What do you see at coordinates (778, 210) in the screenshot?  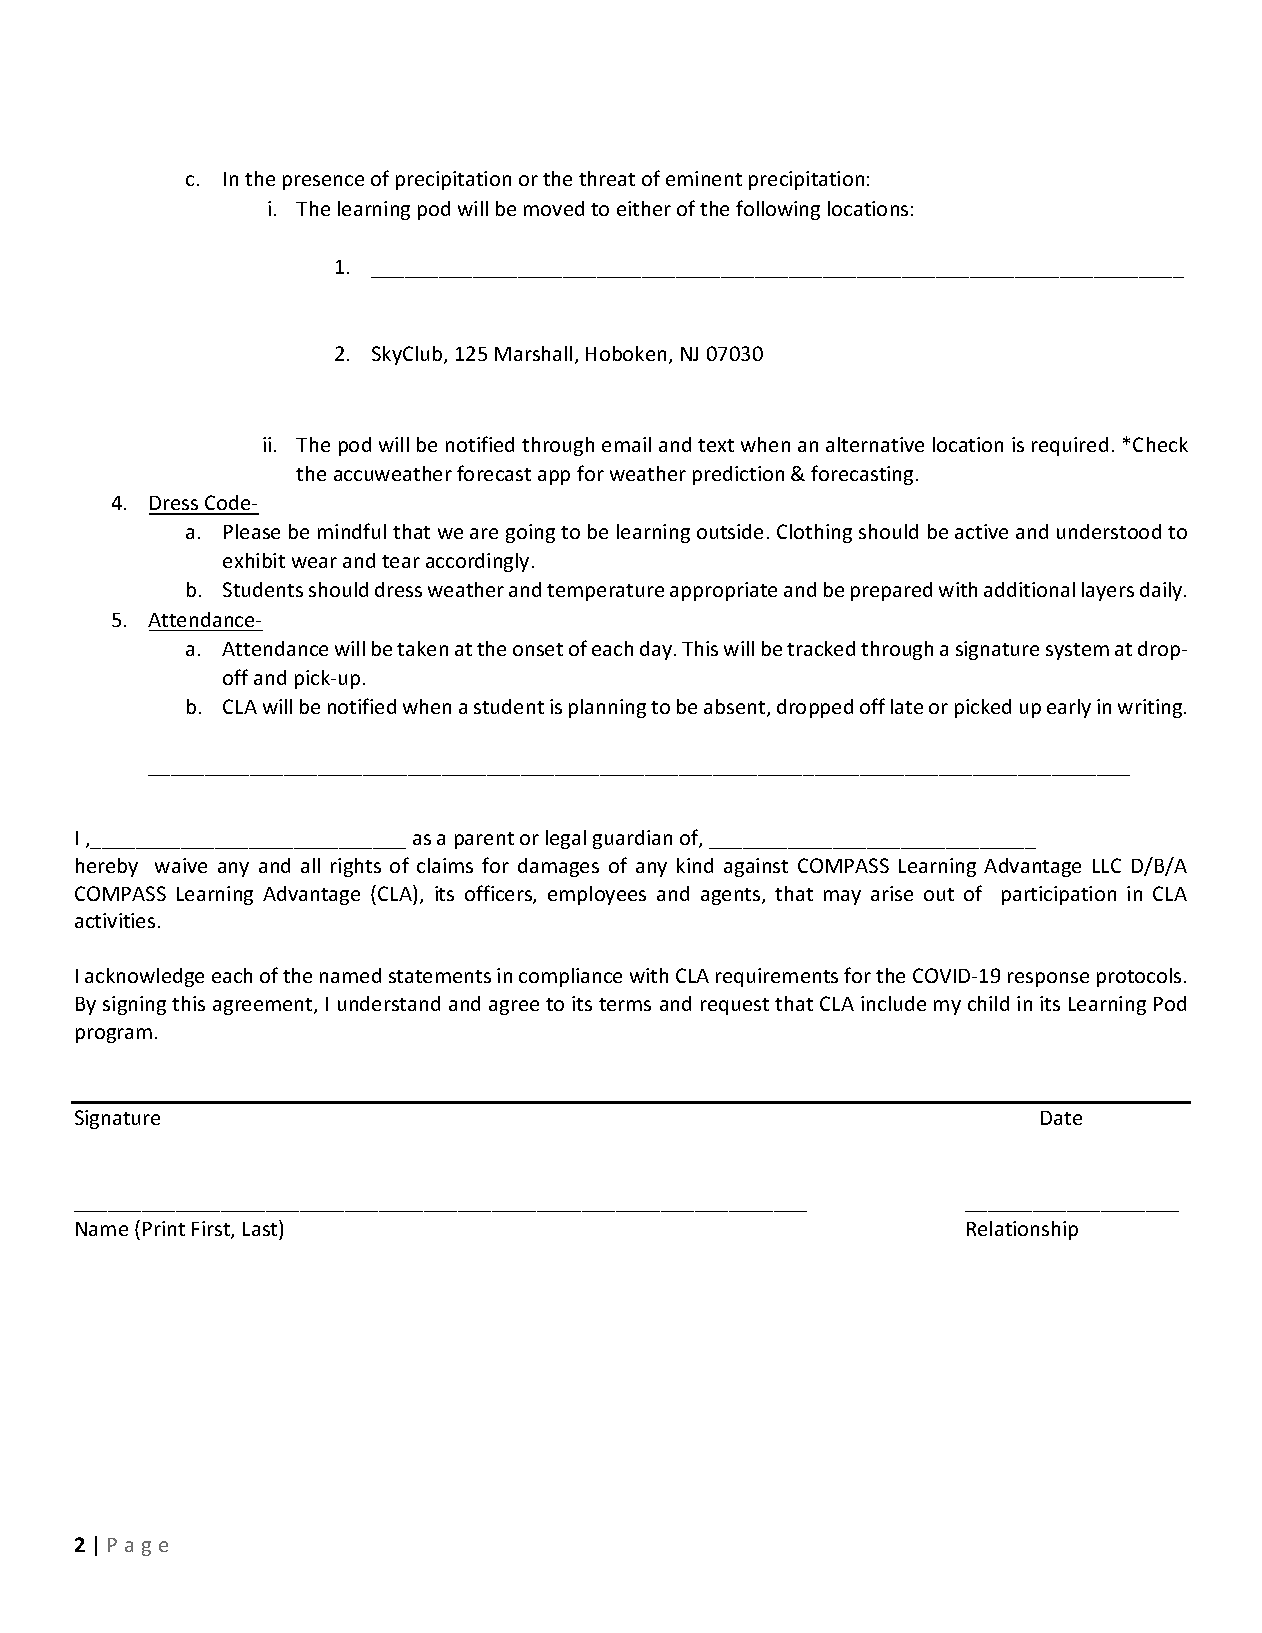 I see `following` at bounding box center [778, 210].
